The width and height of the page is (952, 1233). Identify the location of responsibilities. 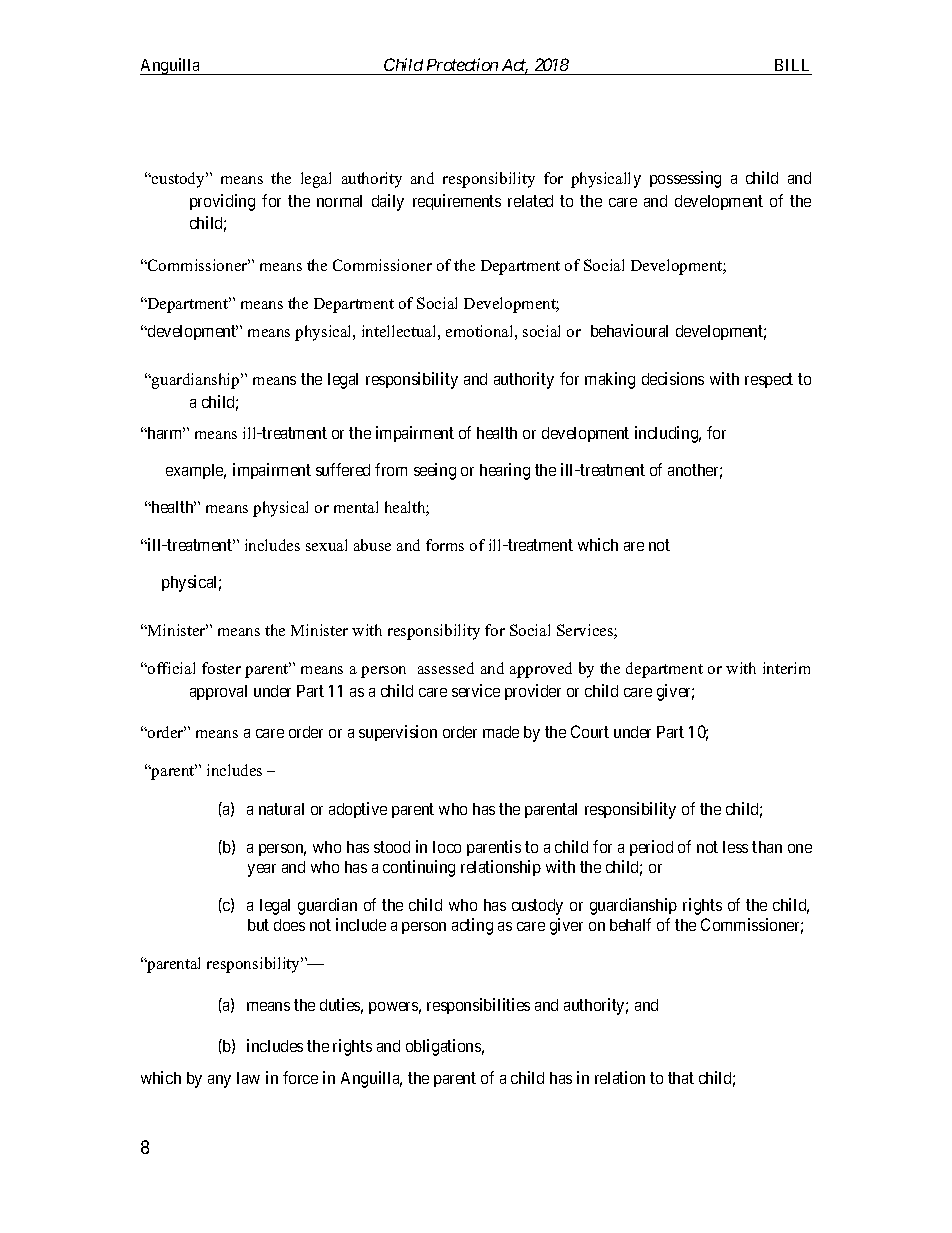
(478, 1006).
